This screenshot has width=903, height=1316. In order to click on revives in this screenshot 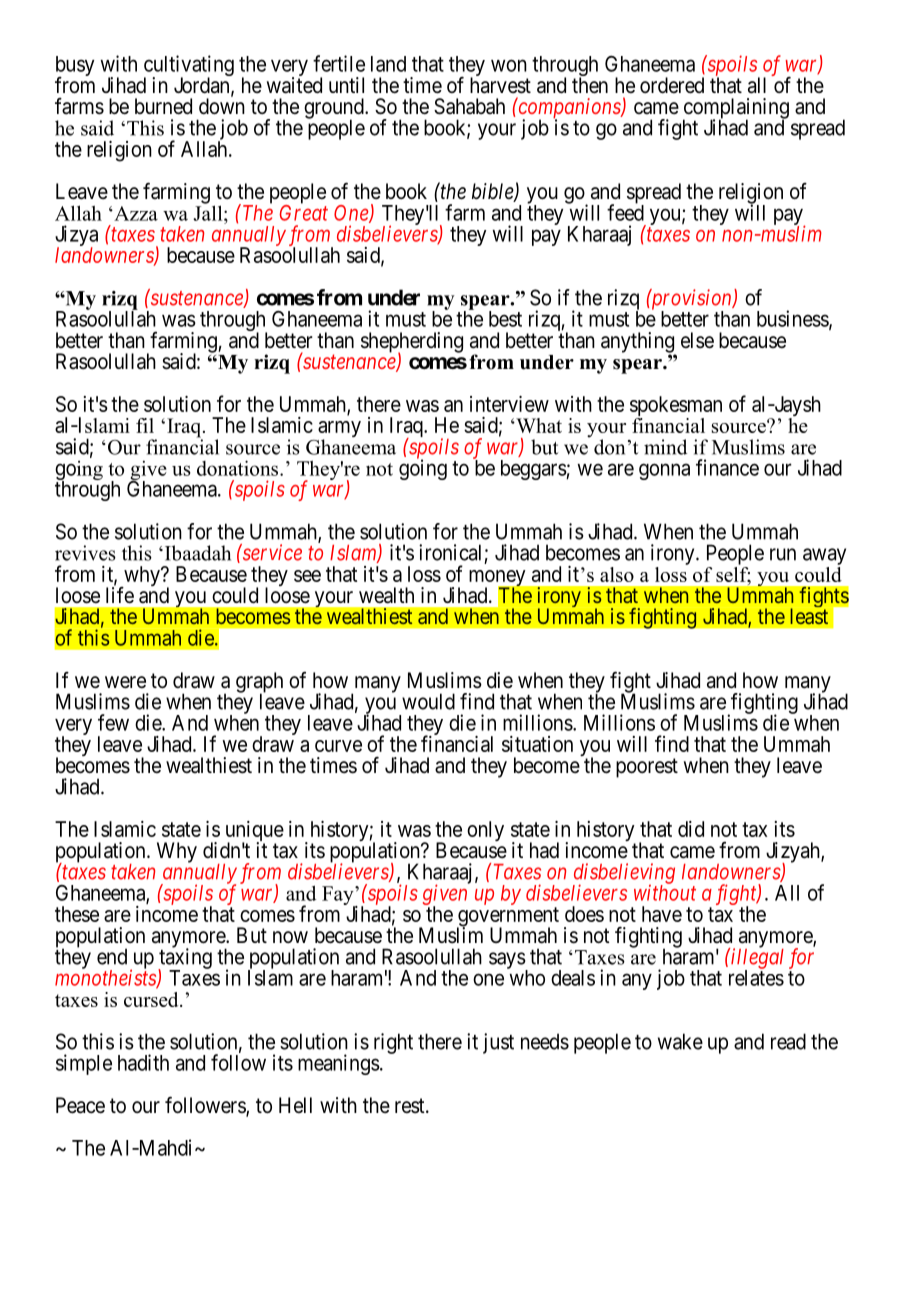, I will do `click(85, 553)`.
